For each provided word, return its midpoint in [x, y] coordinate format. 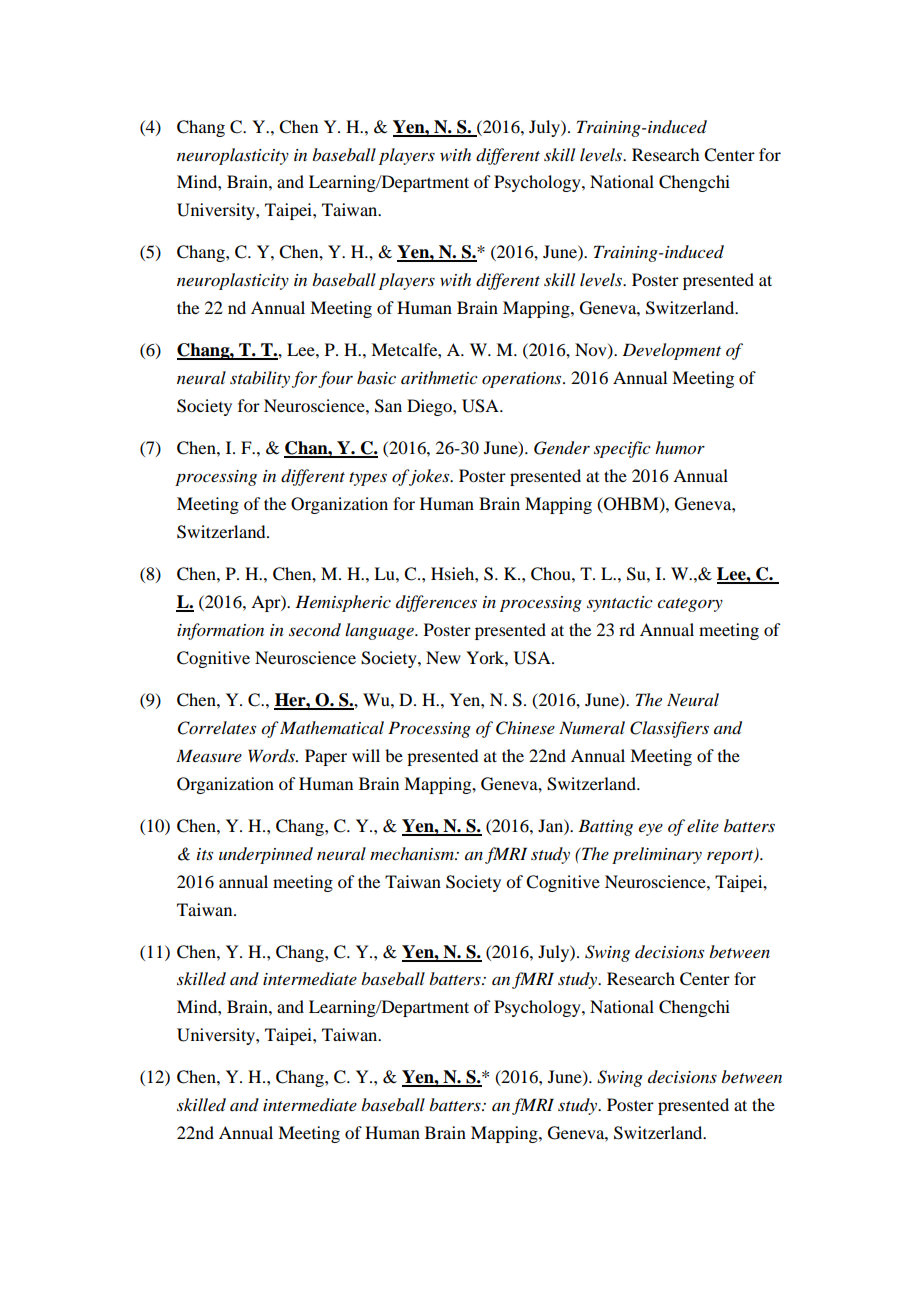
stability [260, 379]
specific [622, 449]
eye [651, 830]
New [443, 657]
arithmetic [439, 377]
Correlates [217, 728]
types [368, 479]
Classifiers [669, 729]
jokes [429, 477]
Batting [605, 827]
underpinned [266, 855]
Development [671, 351]
